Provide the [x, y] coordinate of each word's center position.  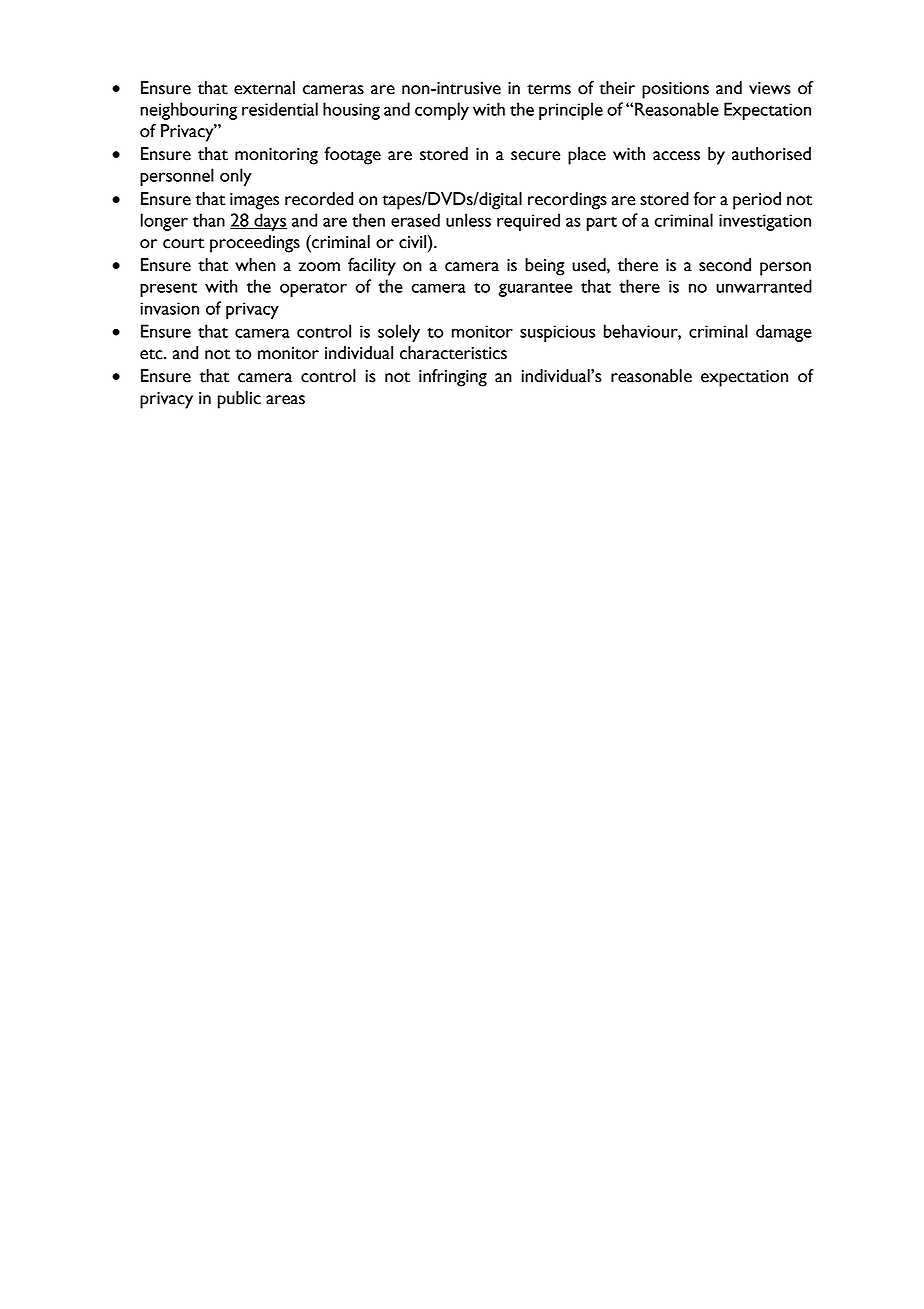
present [168, 289]
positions [675, 90]
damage [784, 333]
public [239, 400]
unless [468, 220]
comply [442, 111]
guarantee [535, 289]
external [264, 88]
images [254, 201]
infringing [453, 378]
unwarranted [764, 286]
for [704, 199]
